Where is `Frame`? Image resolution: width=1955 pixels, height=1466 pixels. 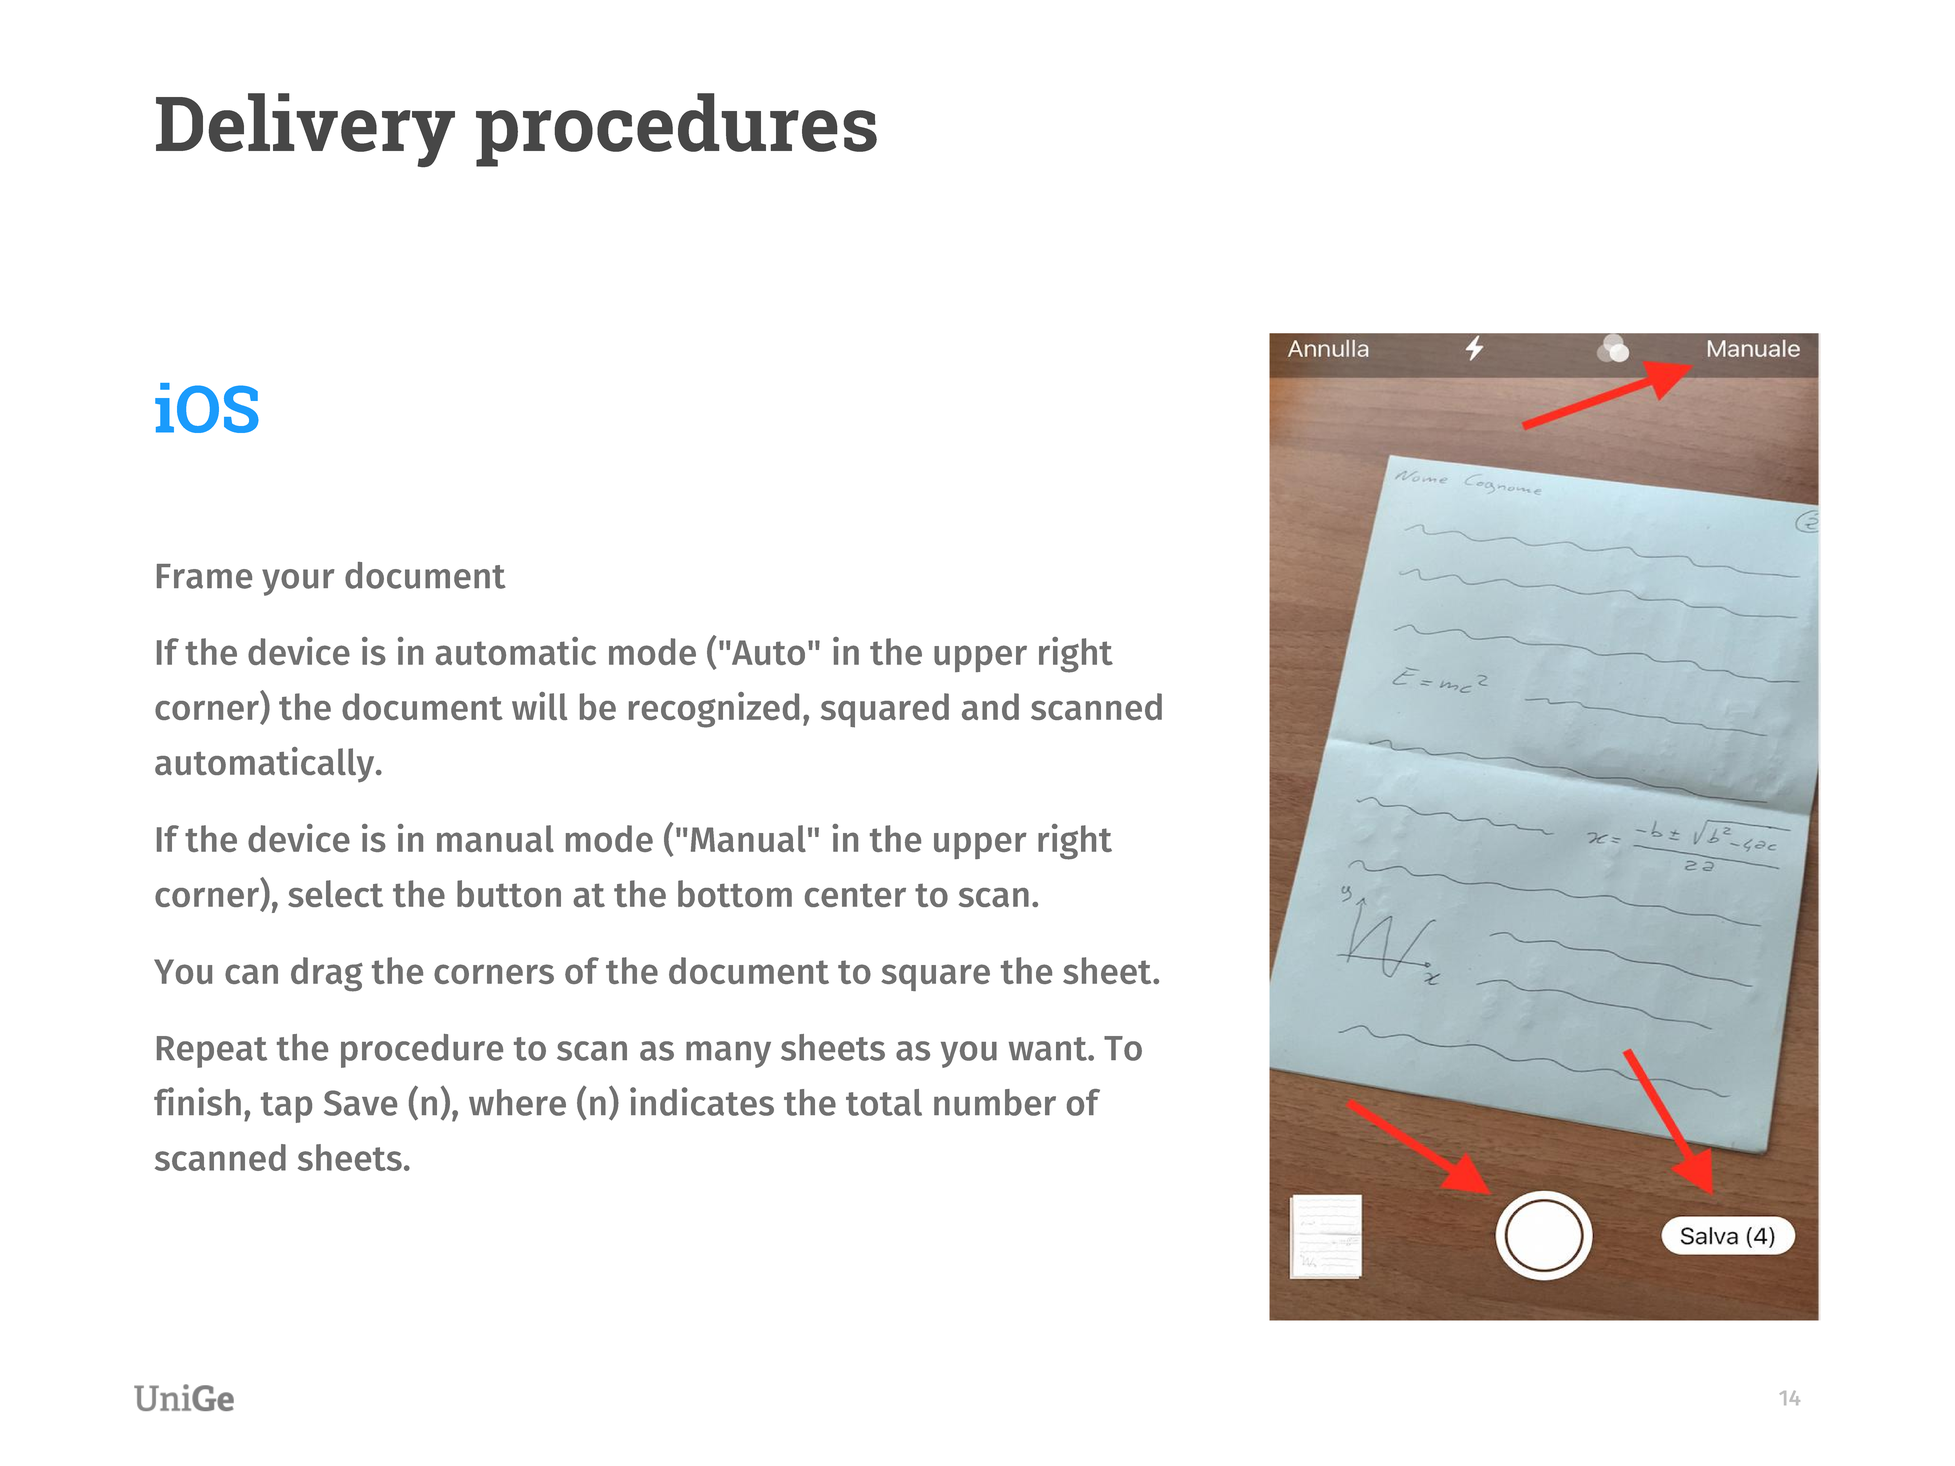 Frame is located at coordinates (204, 576).
